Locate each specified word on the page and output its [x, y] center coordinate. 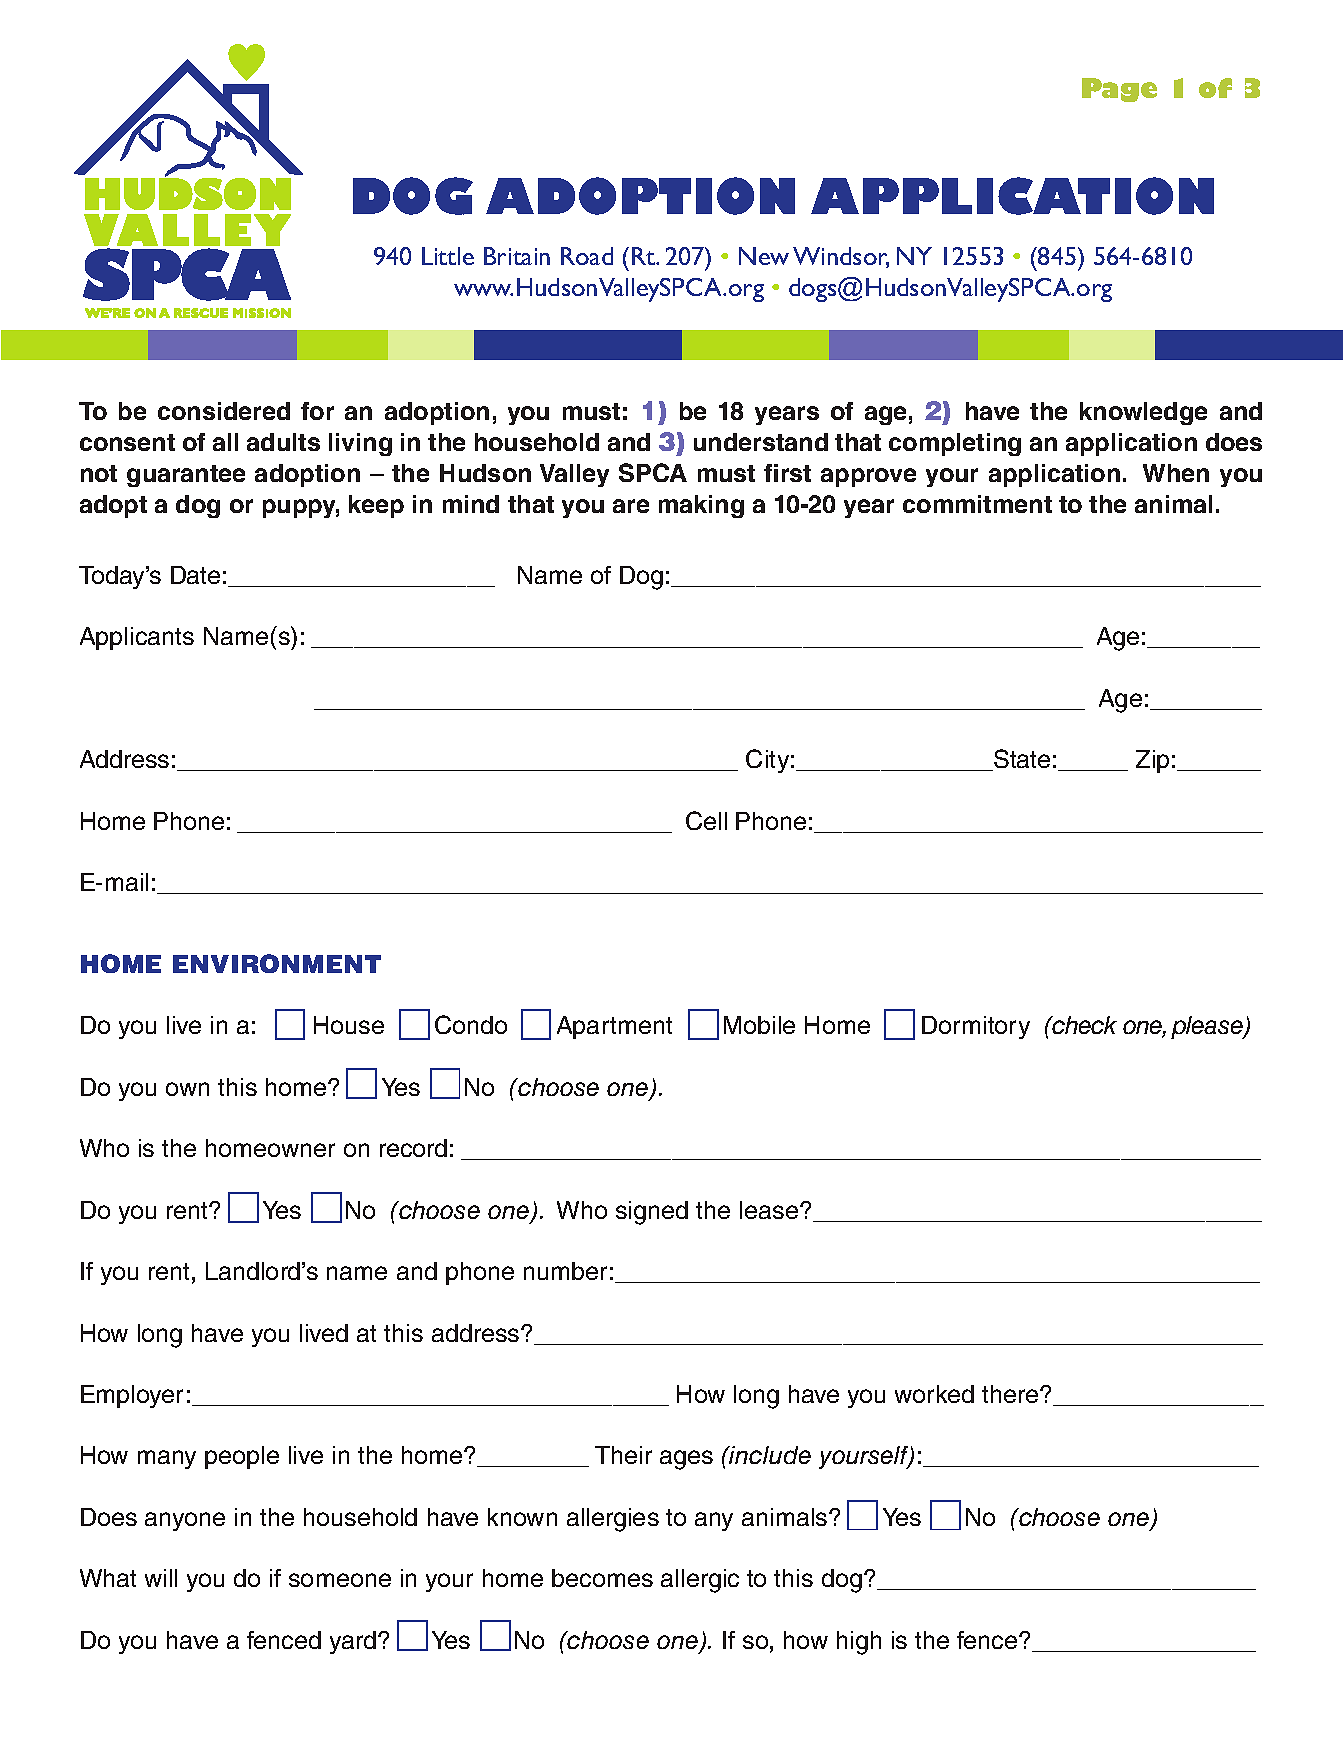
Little [448, 256]
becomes [602, 1578]
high [859, 1643]
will [161, 1578]
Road [587, 256]
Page [1119, 90]
